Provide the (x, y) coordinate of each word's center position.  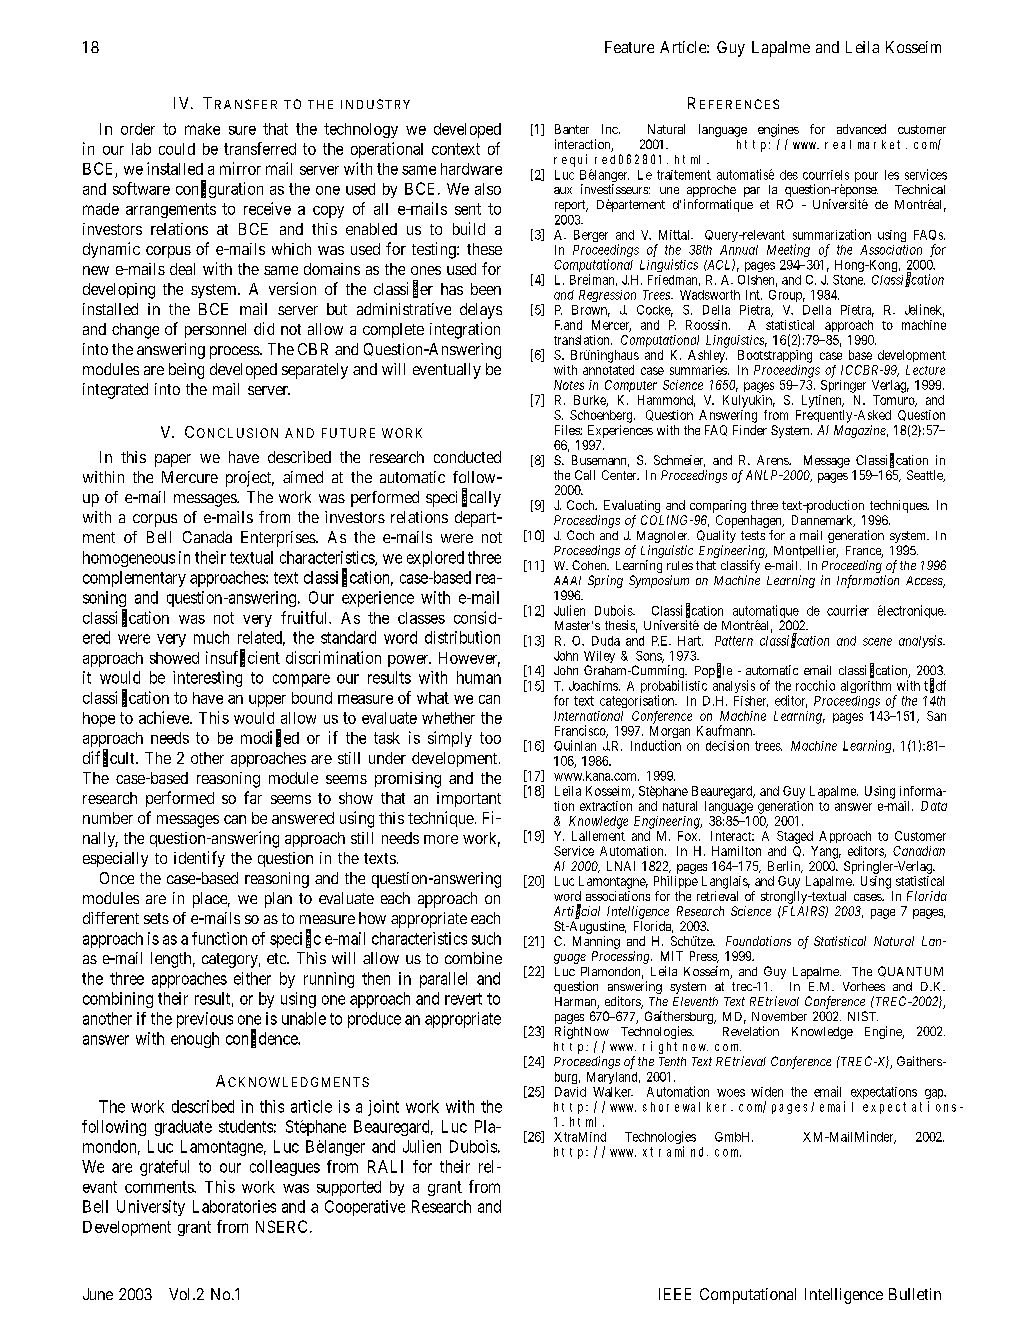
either (252, 978)
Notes (569, 385)
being (186, 371)
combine (473, 958)
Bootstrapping (775, 356)
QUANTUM (910, 971)
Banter (572, 129)
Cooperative (365, 1208)
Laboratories (234, 1206)
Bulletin (915, 1294)
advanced (861, 129)
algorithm (866, 687)
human (479, 677)
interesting (207, 679)
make (202, 129)
